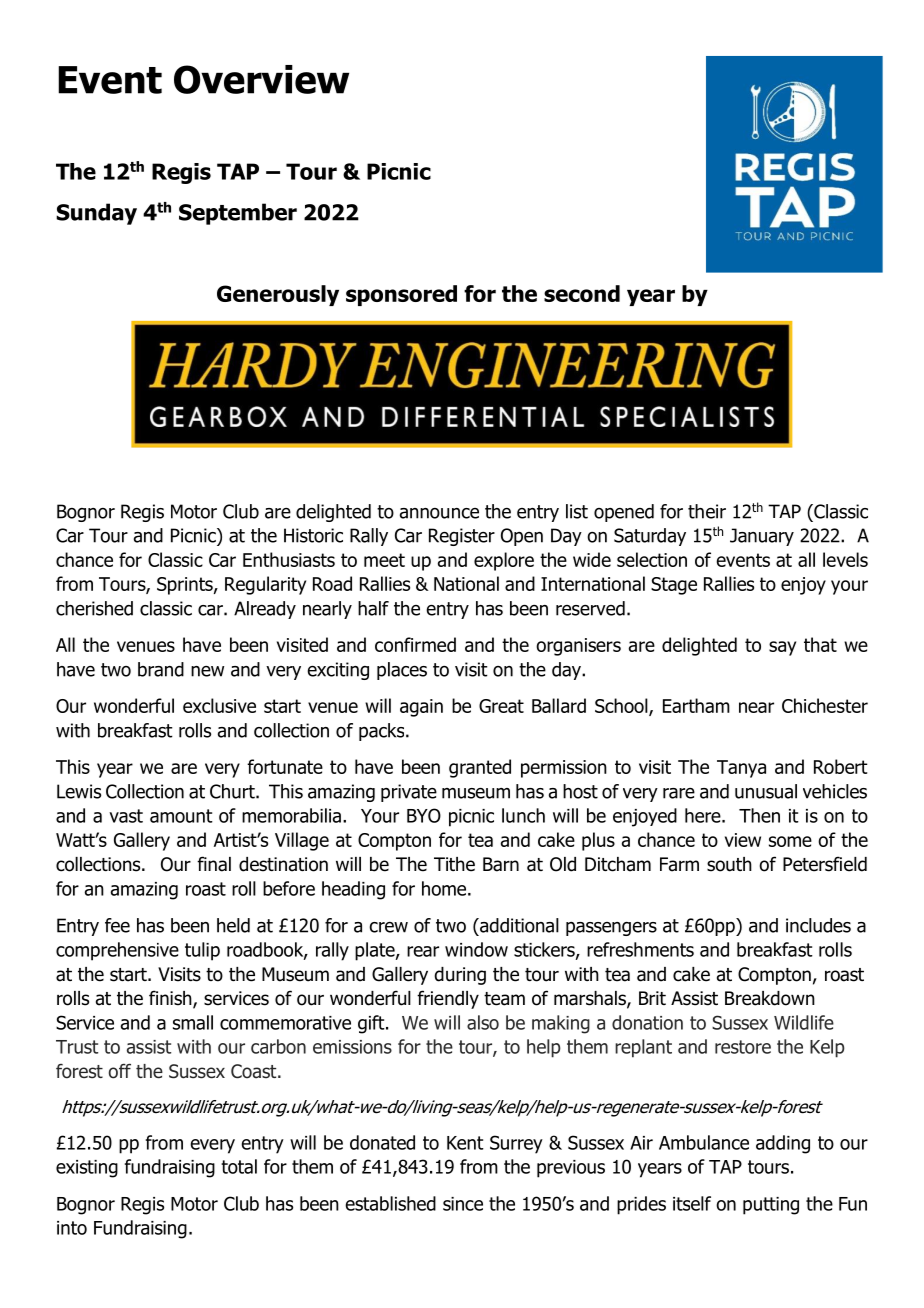 The width and height of the image is (924, 1308). I want to click on second, so click(582, 293).
